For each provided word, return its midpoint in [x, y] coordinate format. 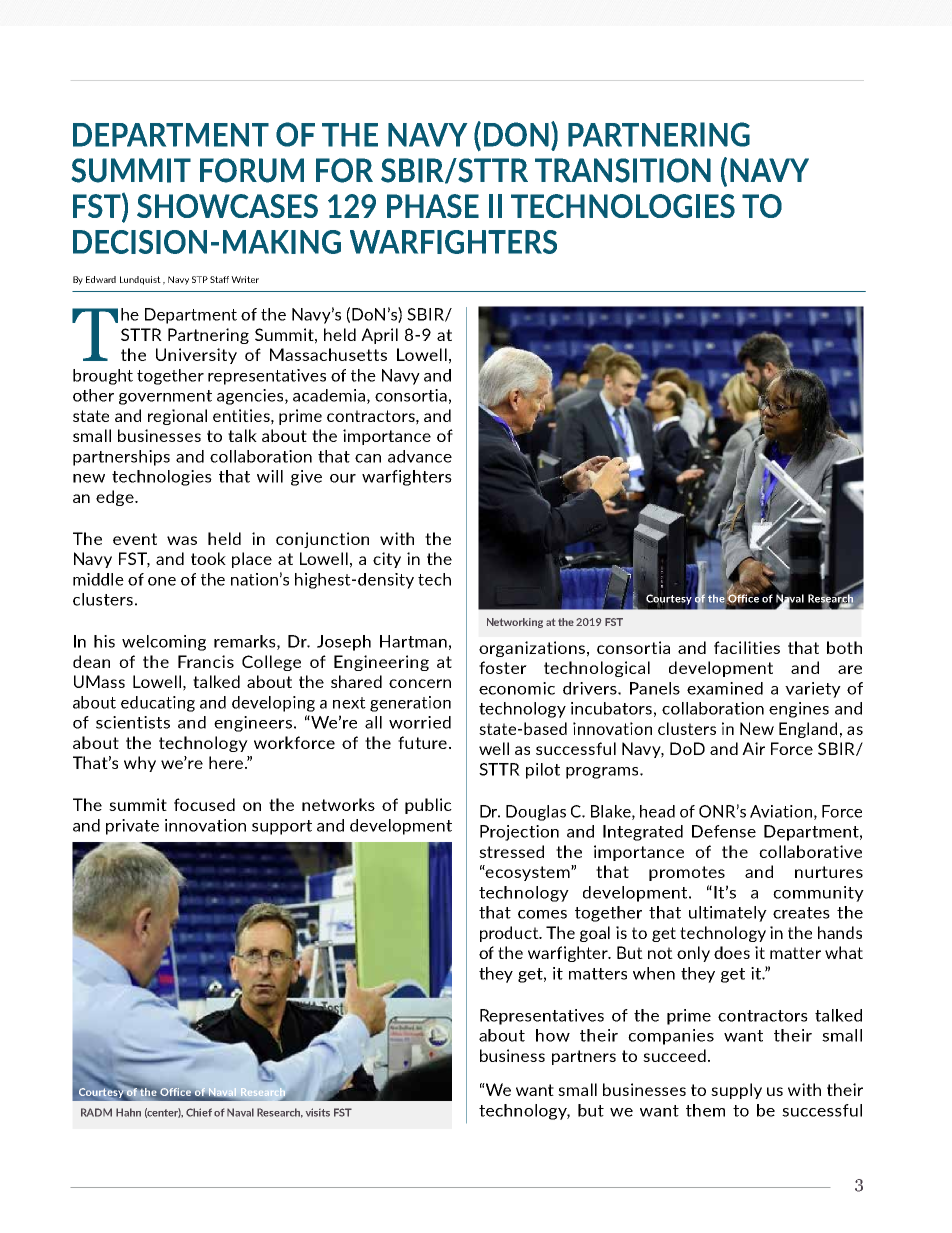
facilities [747, 647]
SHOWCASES [227, 206]
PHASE [433, 206]
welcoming [164, 643]
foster [503, 667]
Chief [199, 1112]
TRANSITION [623, 170]
